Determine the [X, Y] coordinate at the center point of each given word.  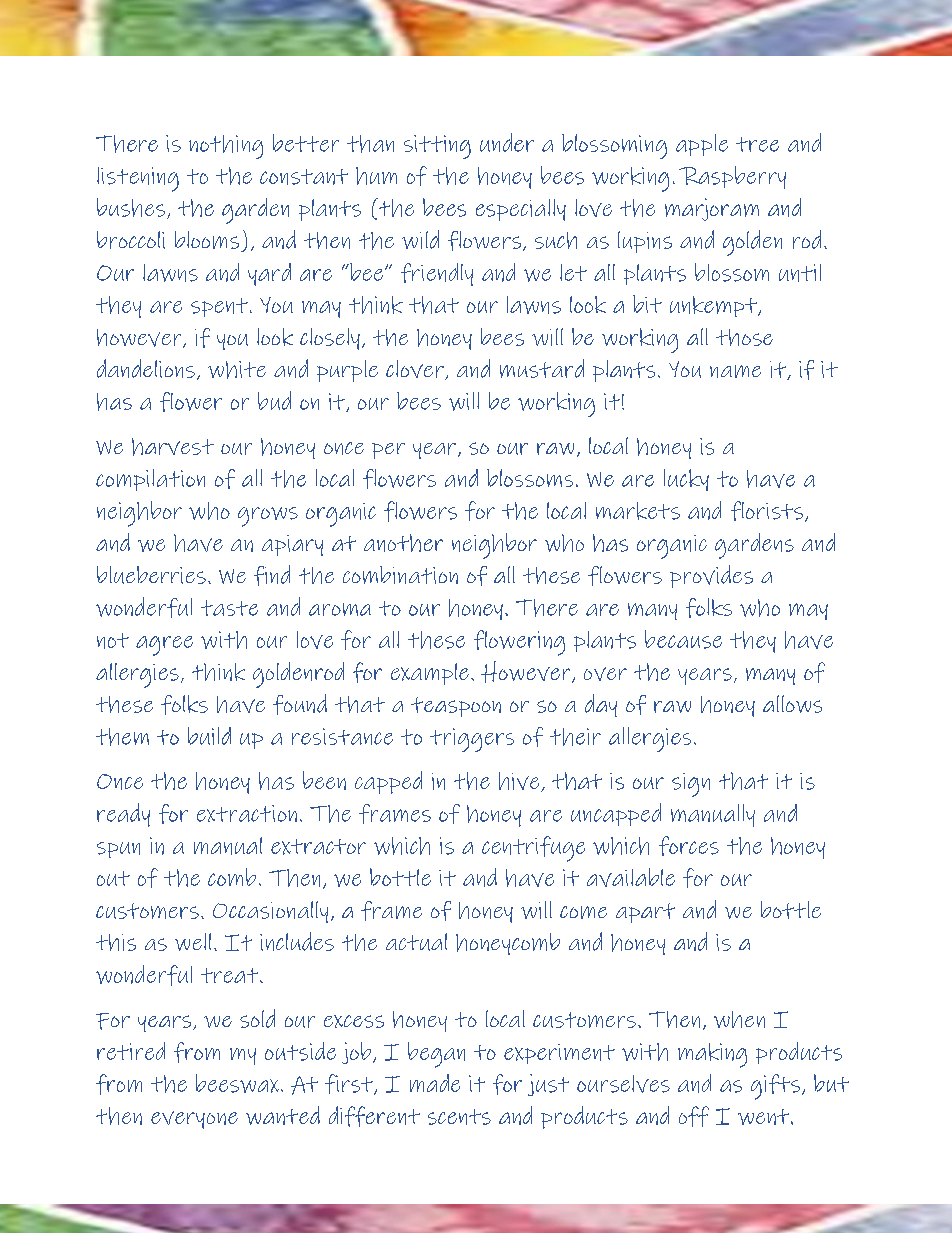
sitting [437, 147]
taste [229, 608]
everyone [194, 1120]
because [683, 639]
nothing [226, 147]
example [430, 674]
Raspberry [732, 177]
